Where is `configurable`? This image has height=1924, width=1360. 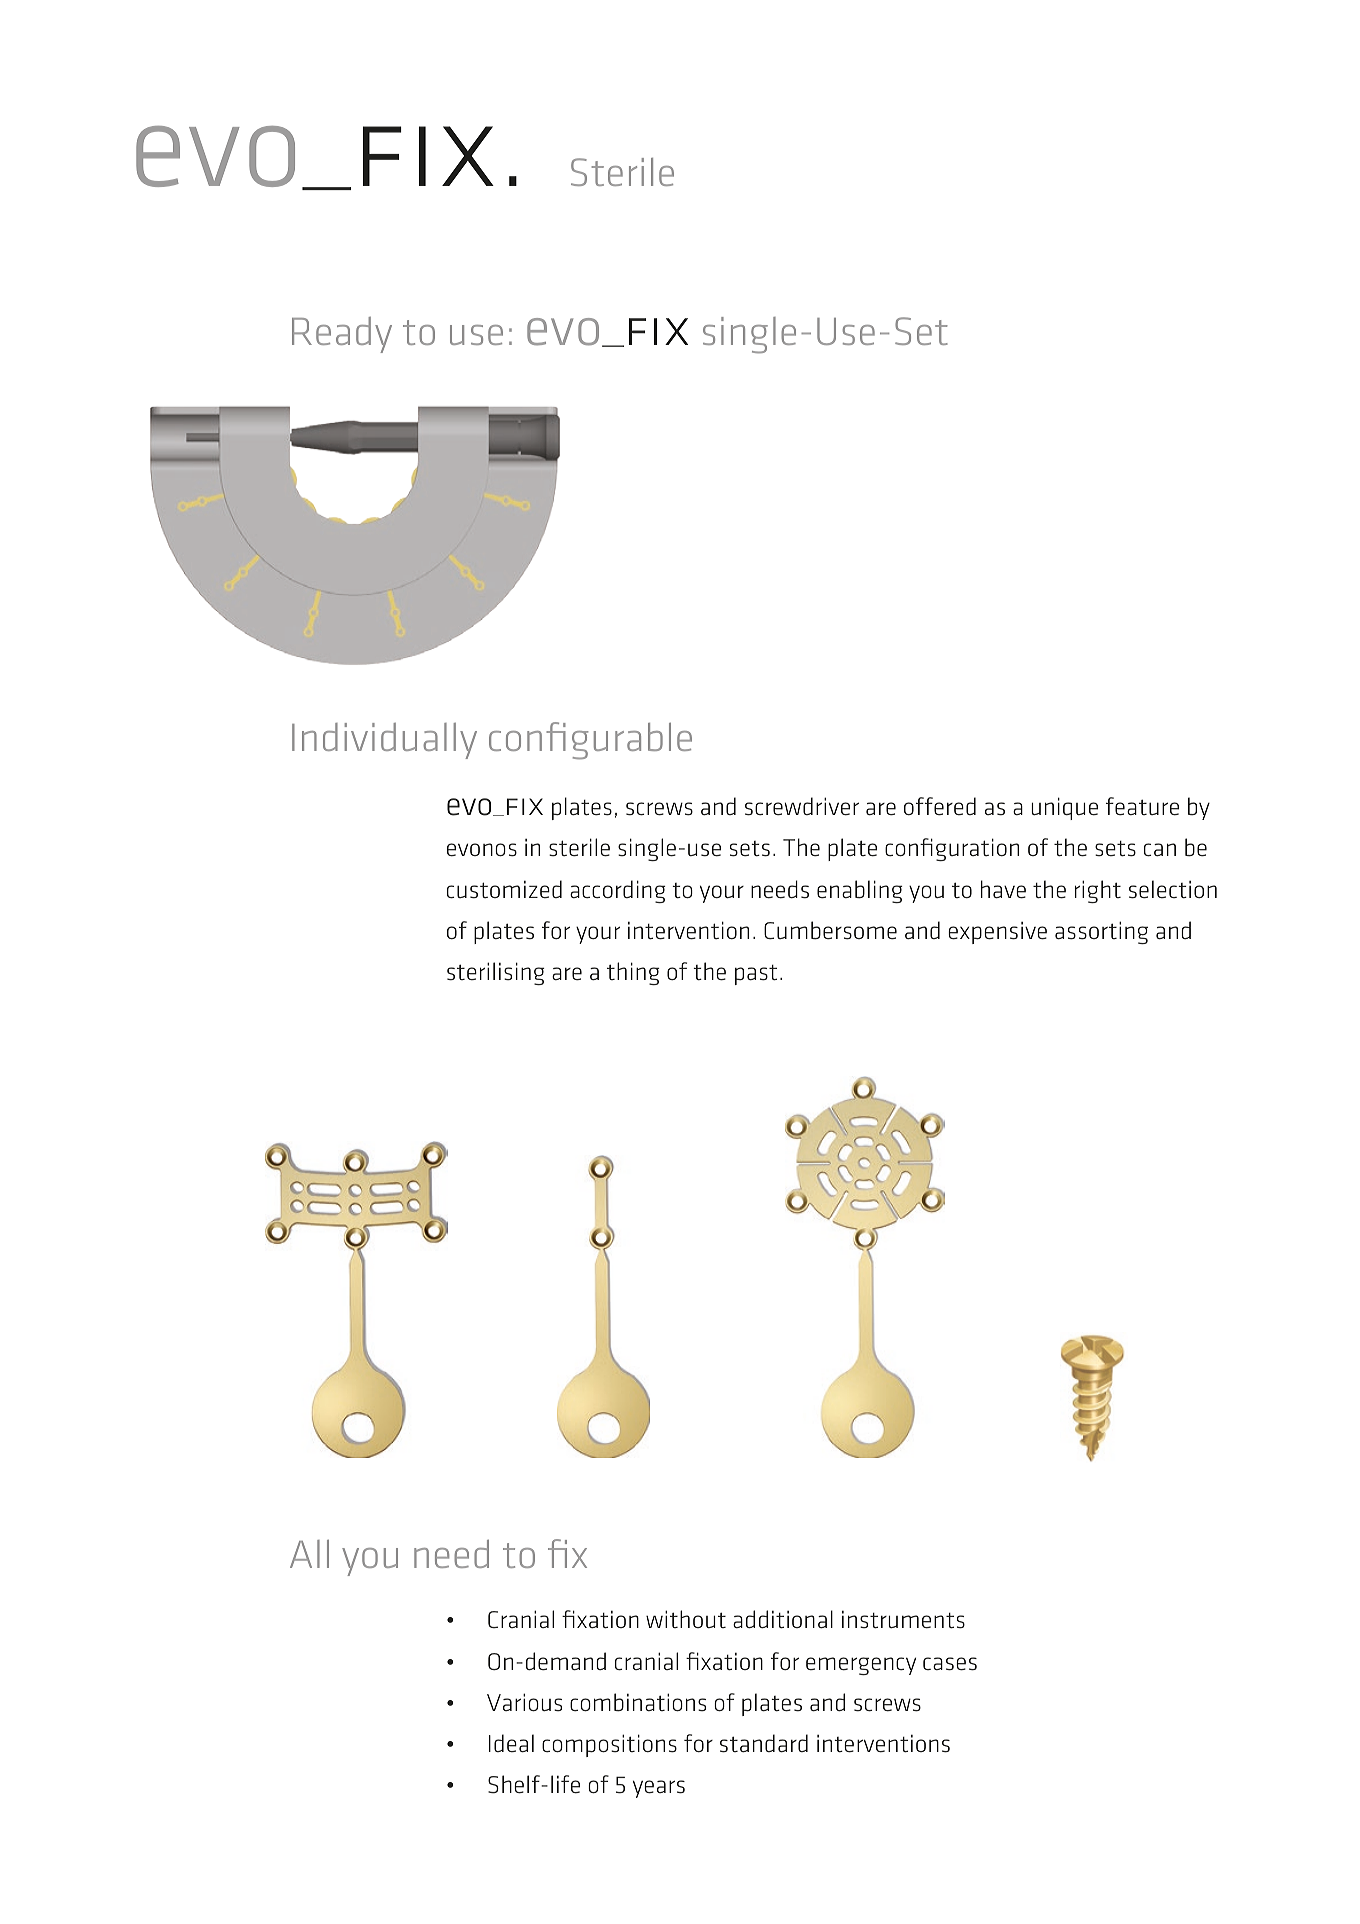 configurable is located at coordinates (590, 741).
